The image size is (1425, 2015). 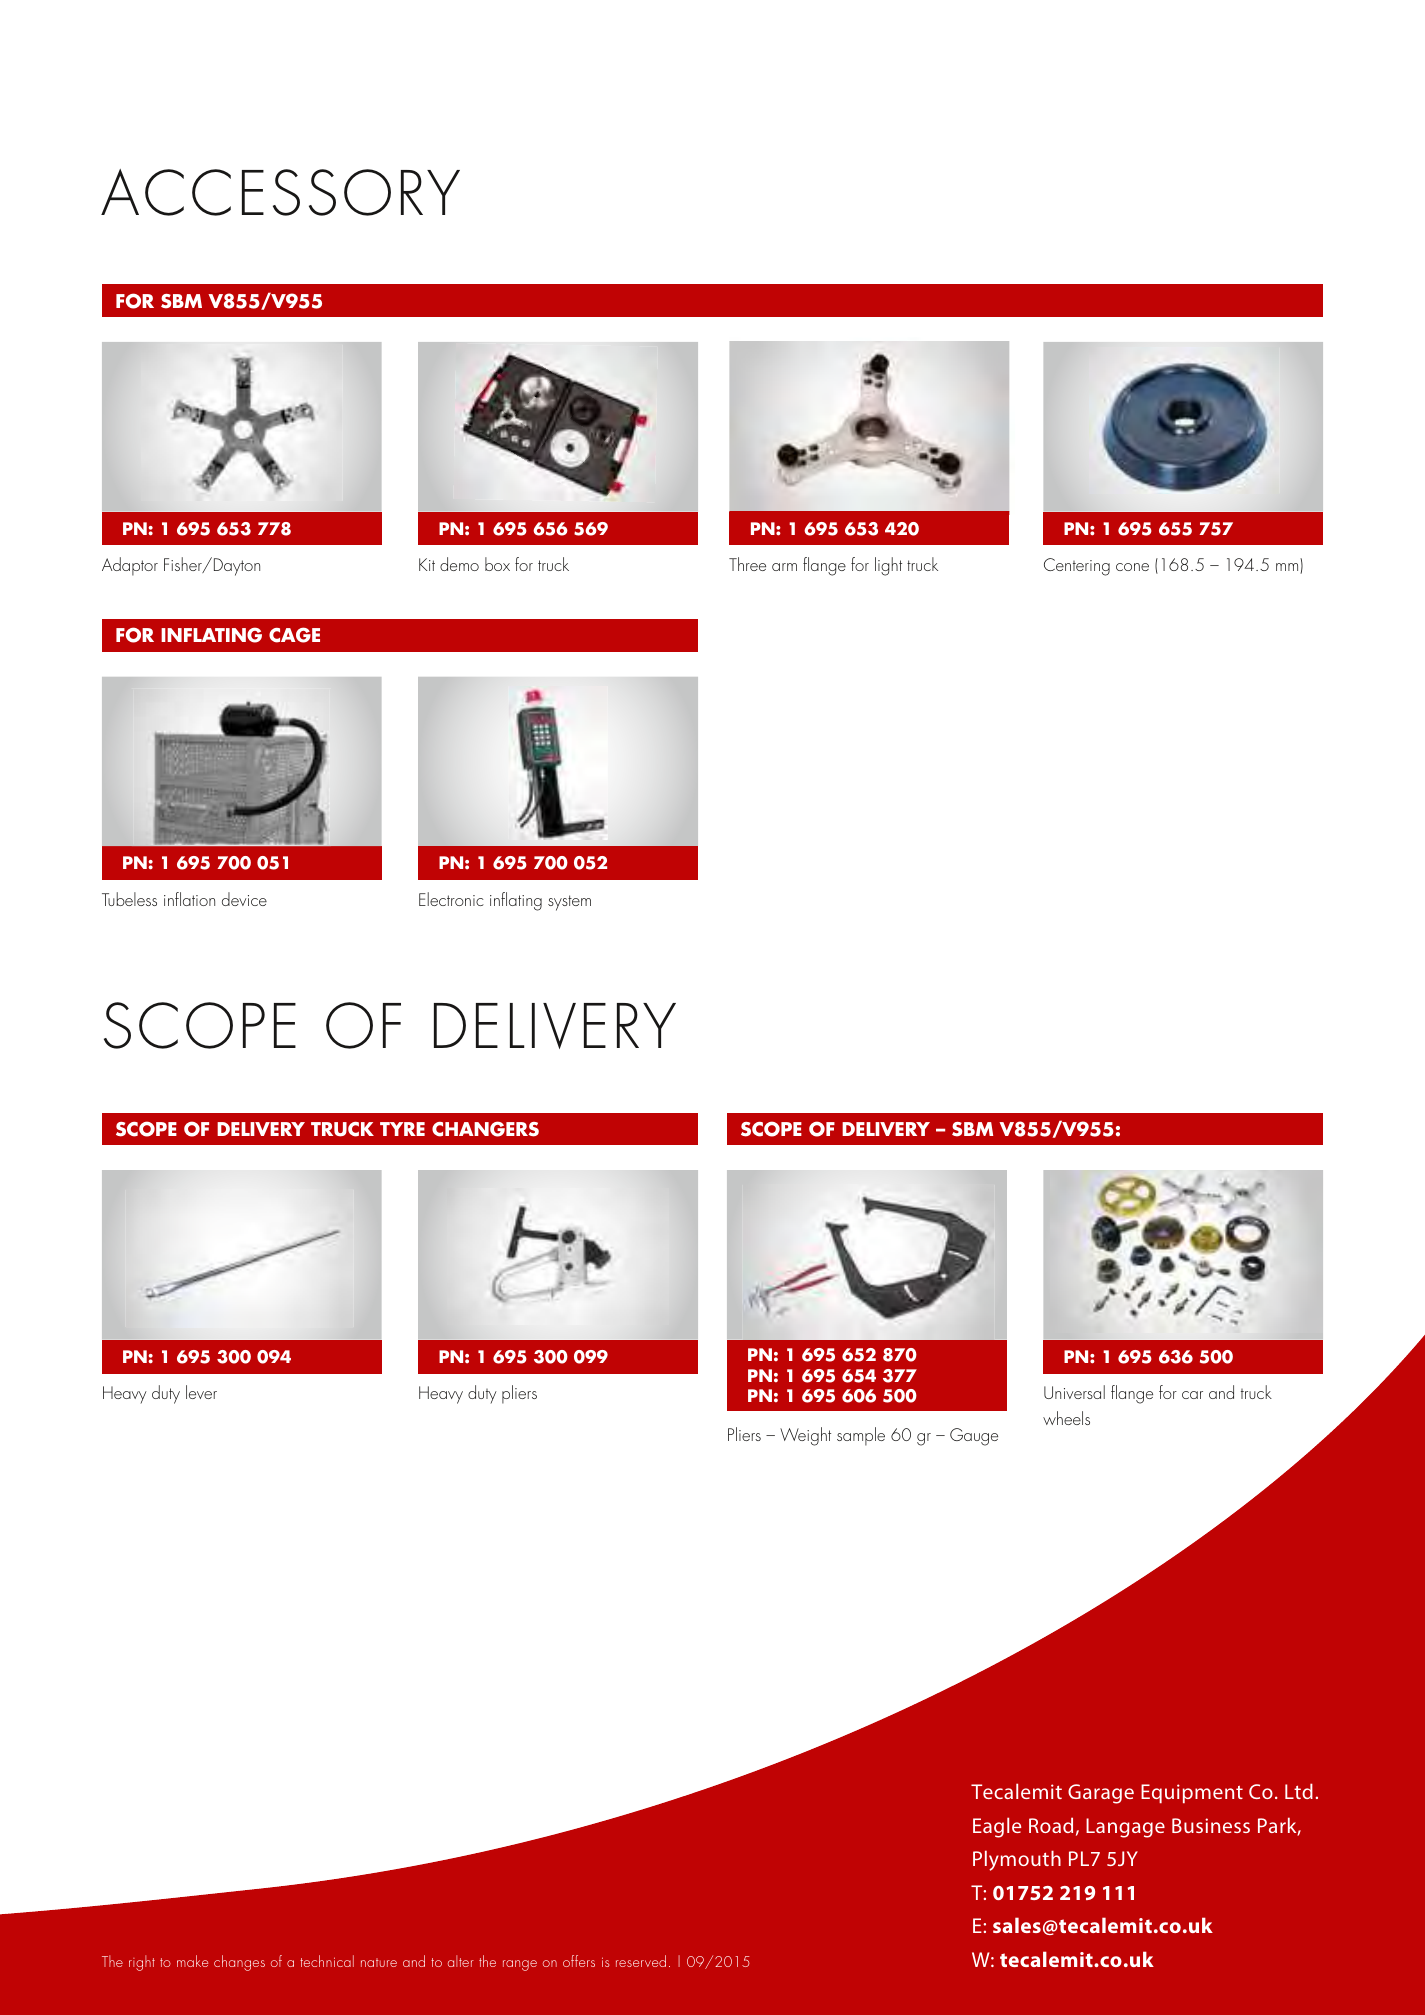 What do you see at coordinates (1132, 567) in the document?
I see `cone` at bounding box center [1132, 567].
